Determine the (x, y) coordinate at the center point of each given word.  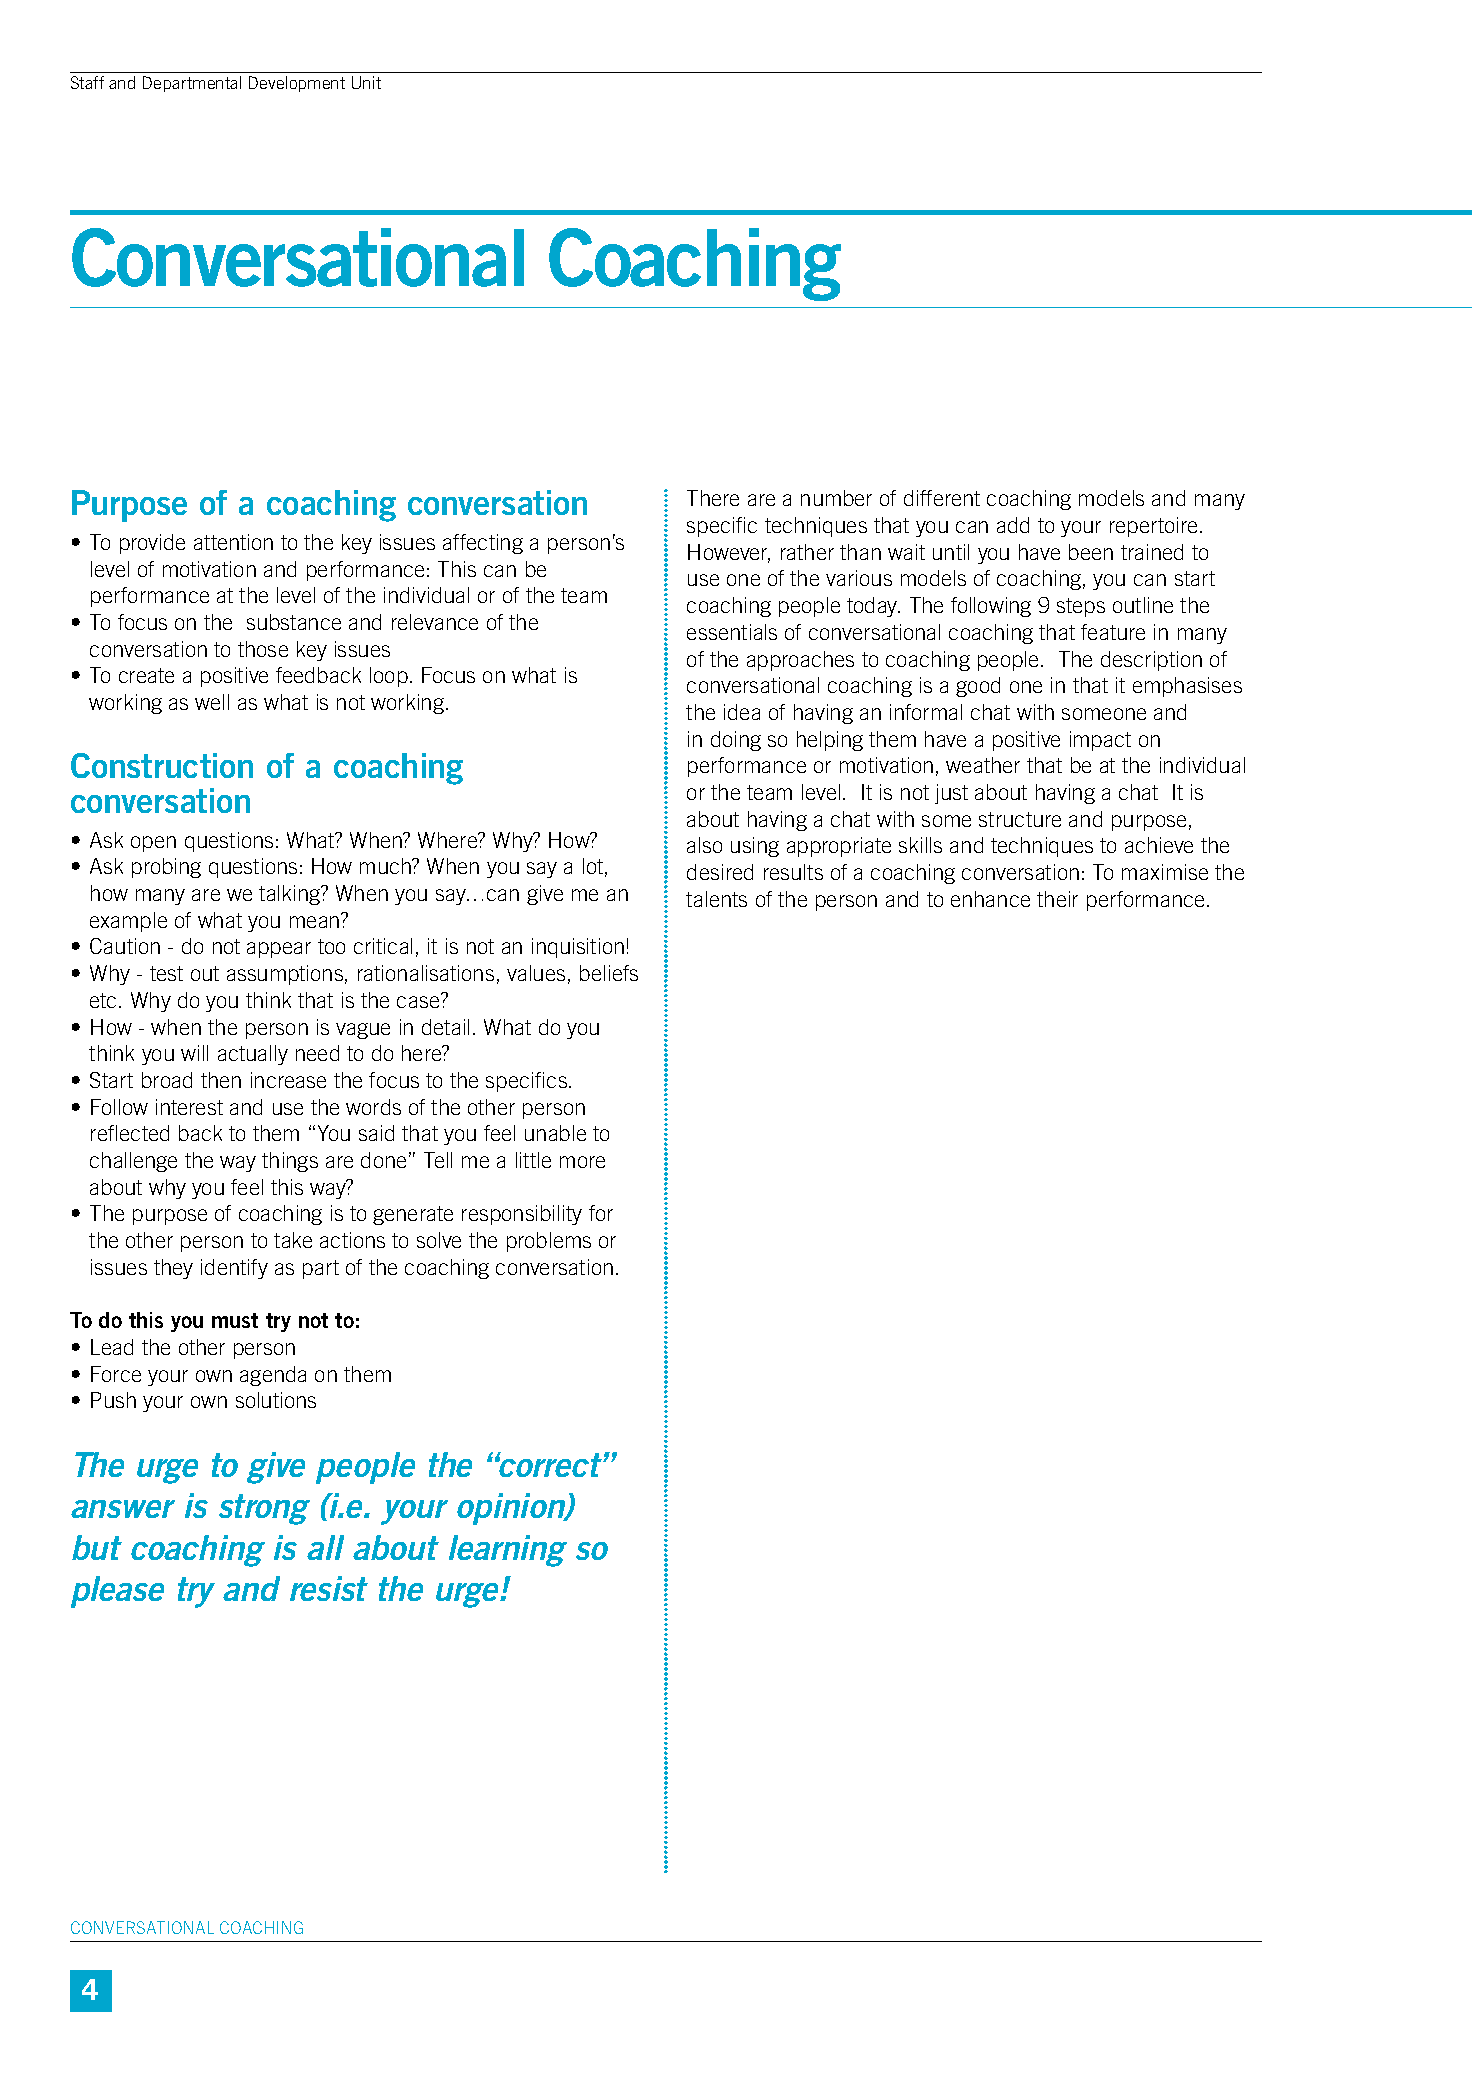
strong (264, 1509)
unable (555, 1133)
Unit (366, 82)
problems (549, 1242)
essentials (732, 632)
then (221, 1080)
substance (294, 622)
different (942, 498)
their (1057, 899)
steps (1081, 607)
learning (508, 1551)
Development (297, 84)
